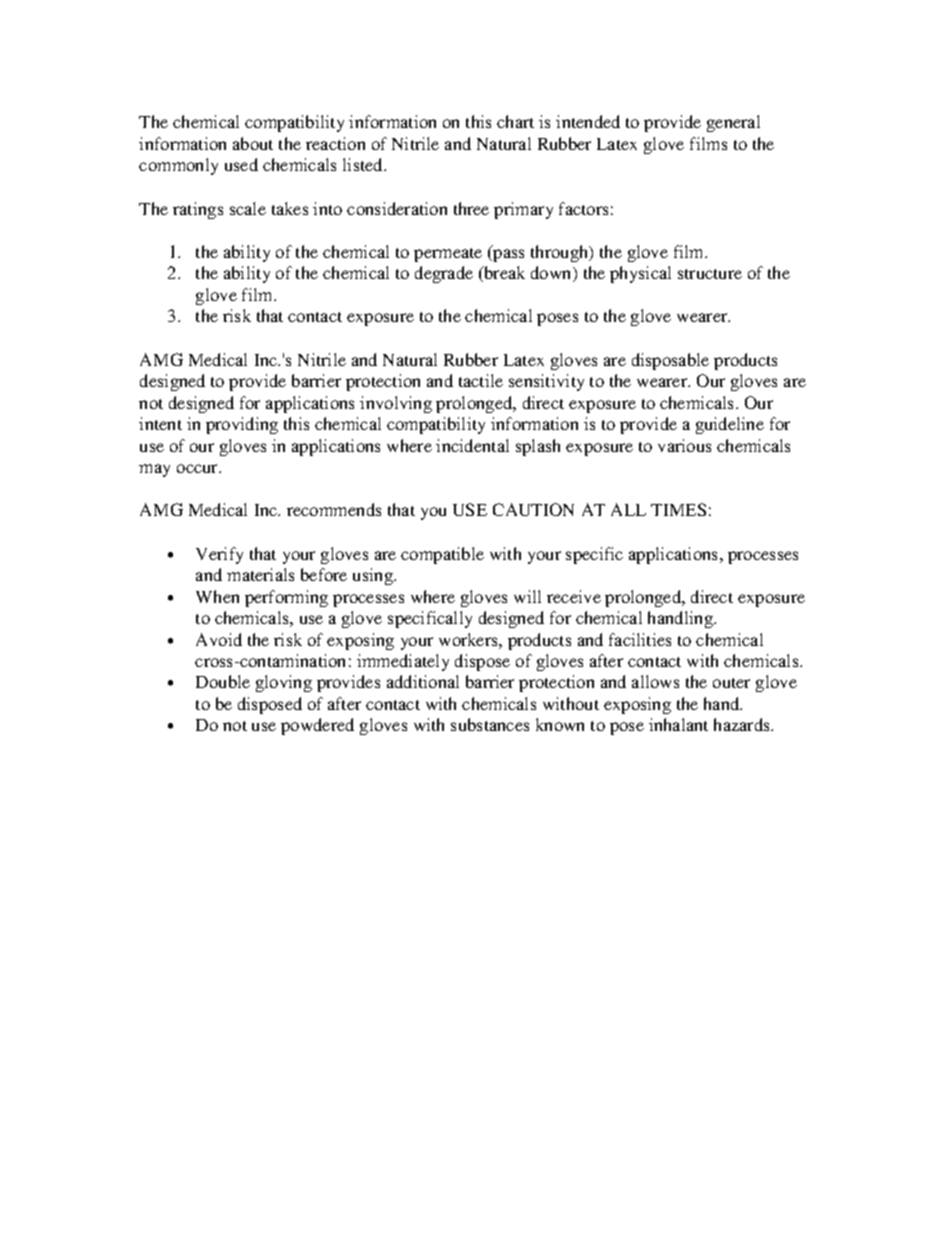  Describe the element at coordinates (515, 121) in the document. I see `chart` at that location.
